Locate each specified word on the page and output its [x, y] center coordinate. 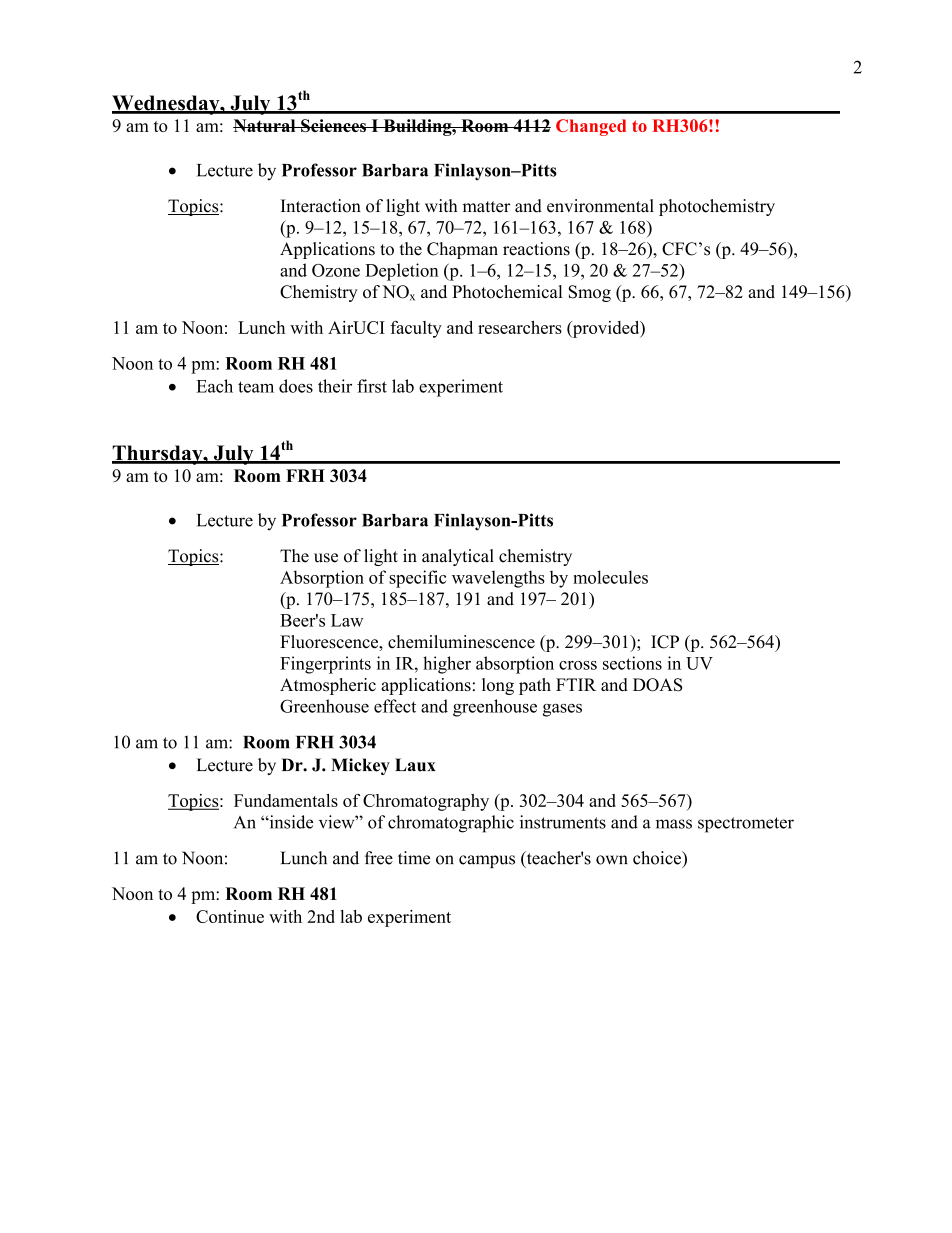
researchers [520, 327]
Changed [591, 127]
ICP [665, 642]
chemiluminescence [461, 642]
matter [486, 207]
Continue [230, 916]
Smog [589, 293]
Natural [265, 125]
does [296, 386]
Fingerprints [325, 665]
